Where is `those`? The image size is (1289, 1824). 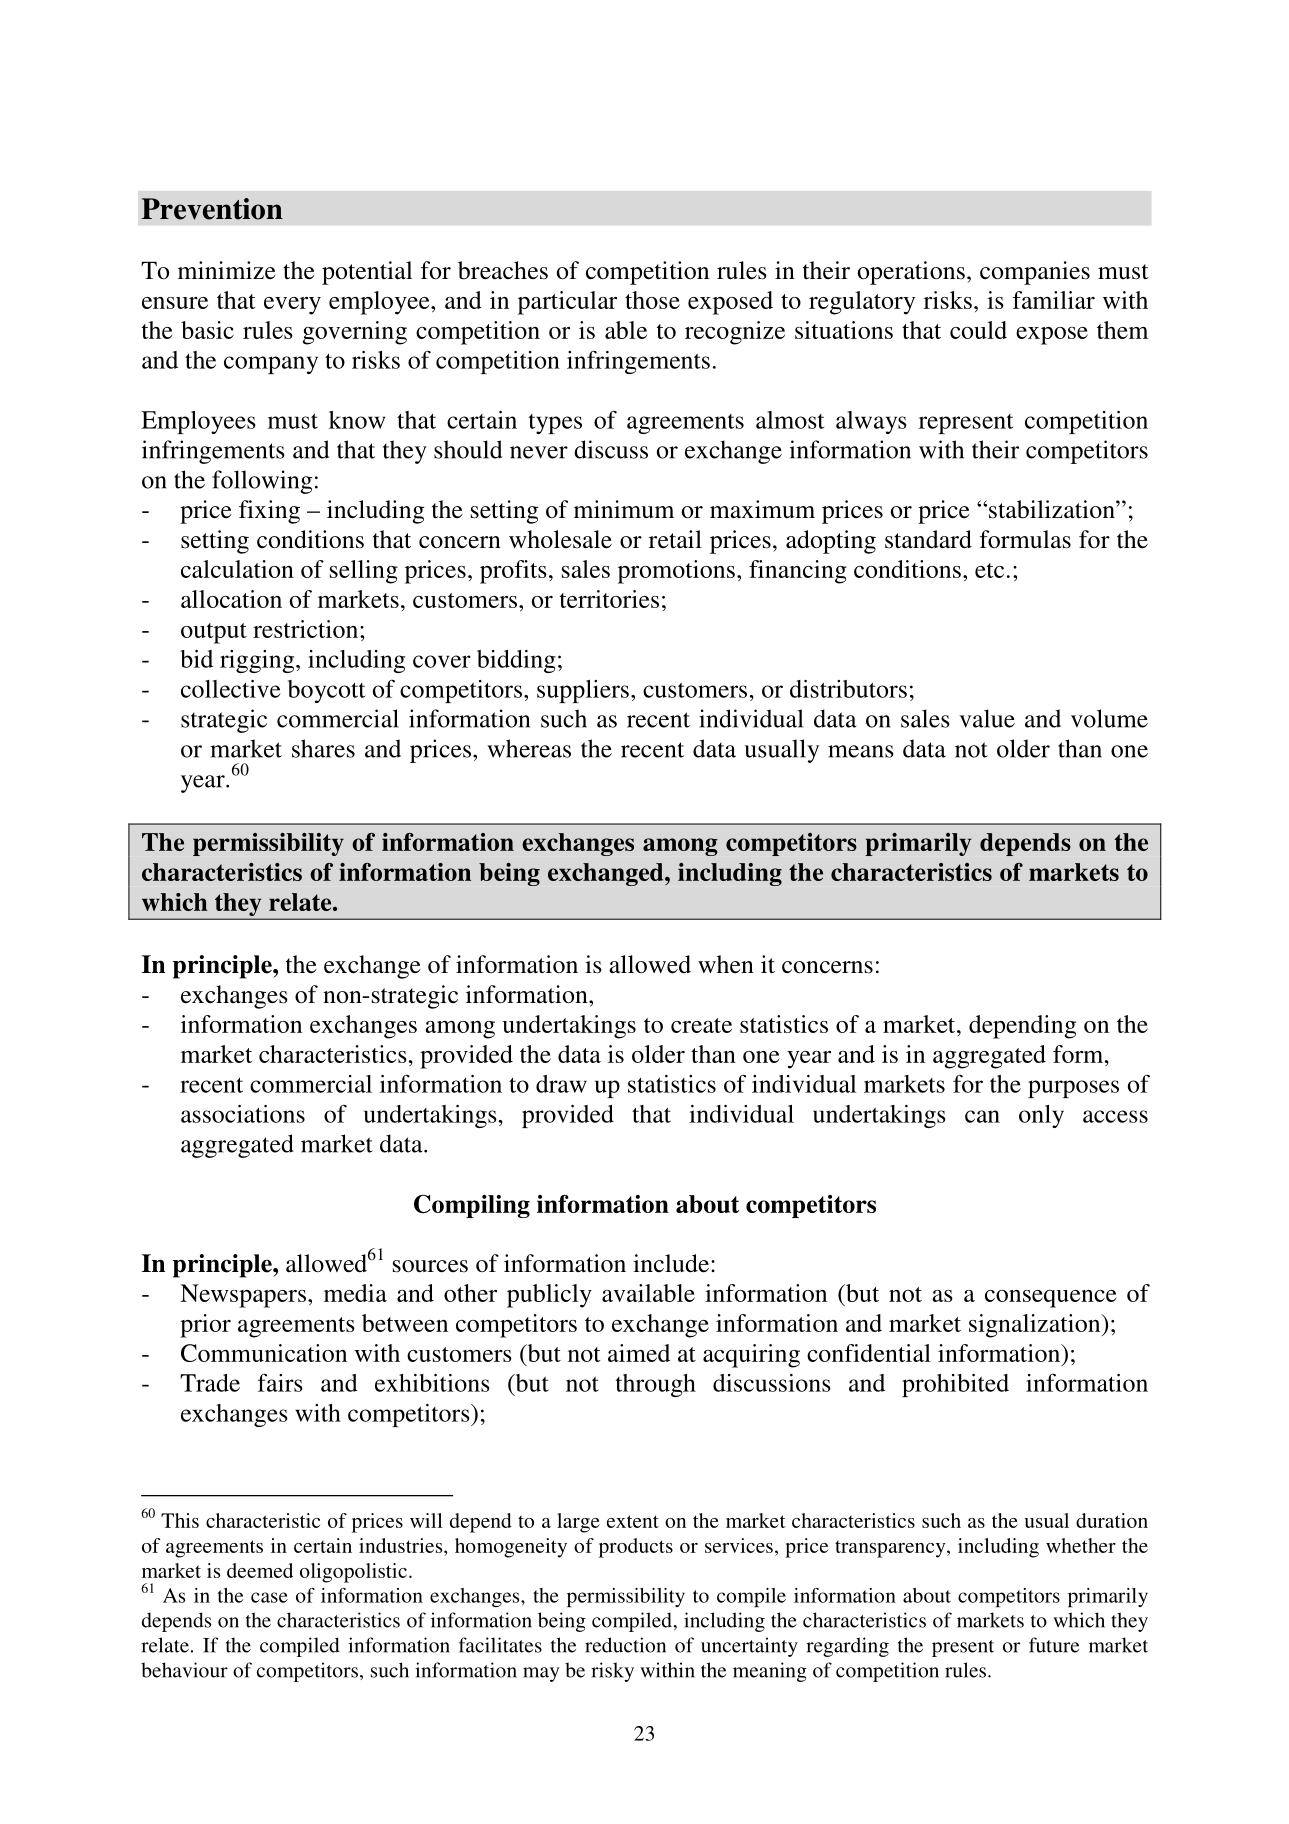 those is located at coordinates (652, 300).
